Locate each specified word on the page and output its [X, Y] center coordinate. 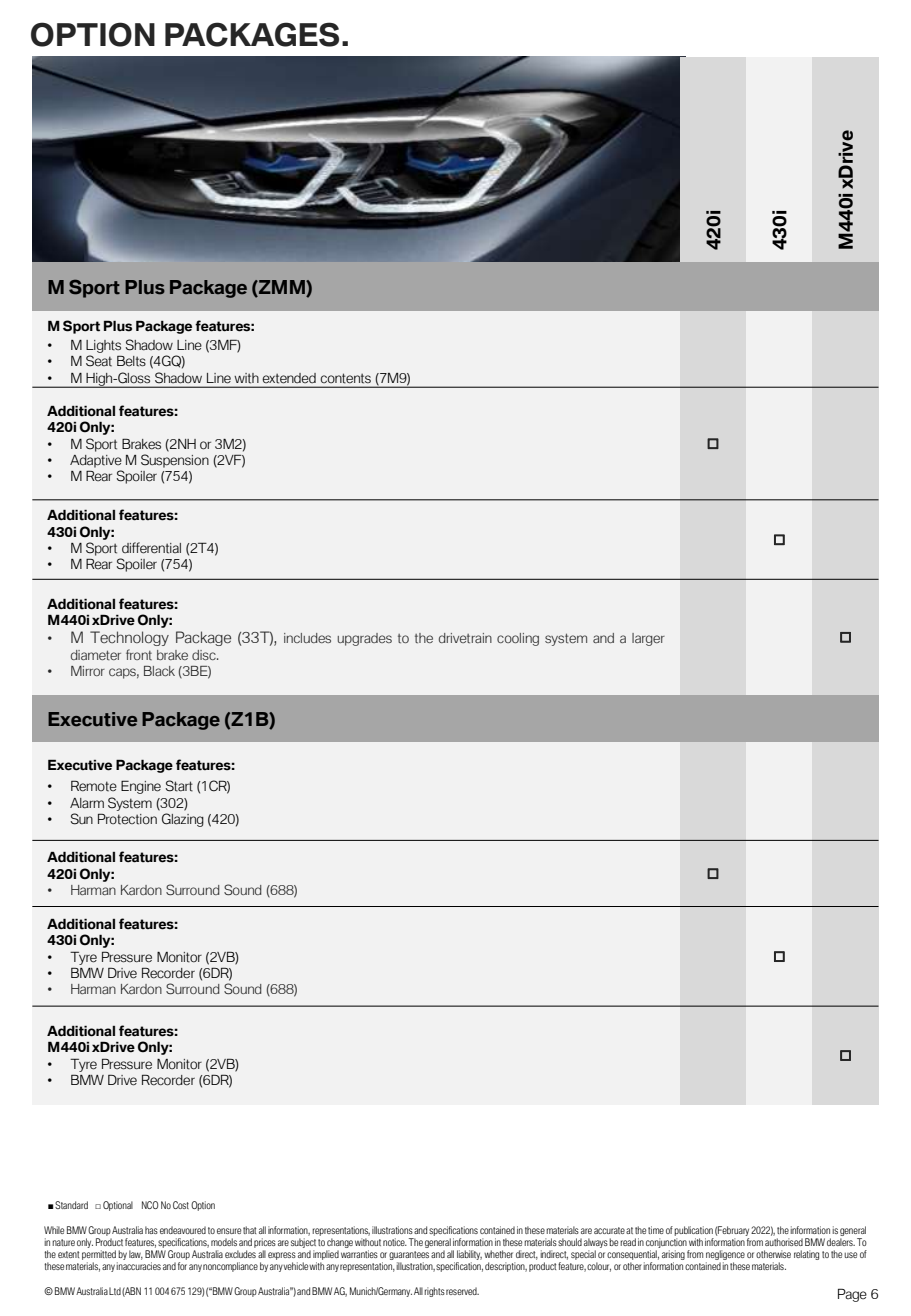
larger [648, 639]
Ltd [115, 1291]
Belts [131, 361]
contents [345, 378]
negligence [725, 1256]
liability [469, 1256]
